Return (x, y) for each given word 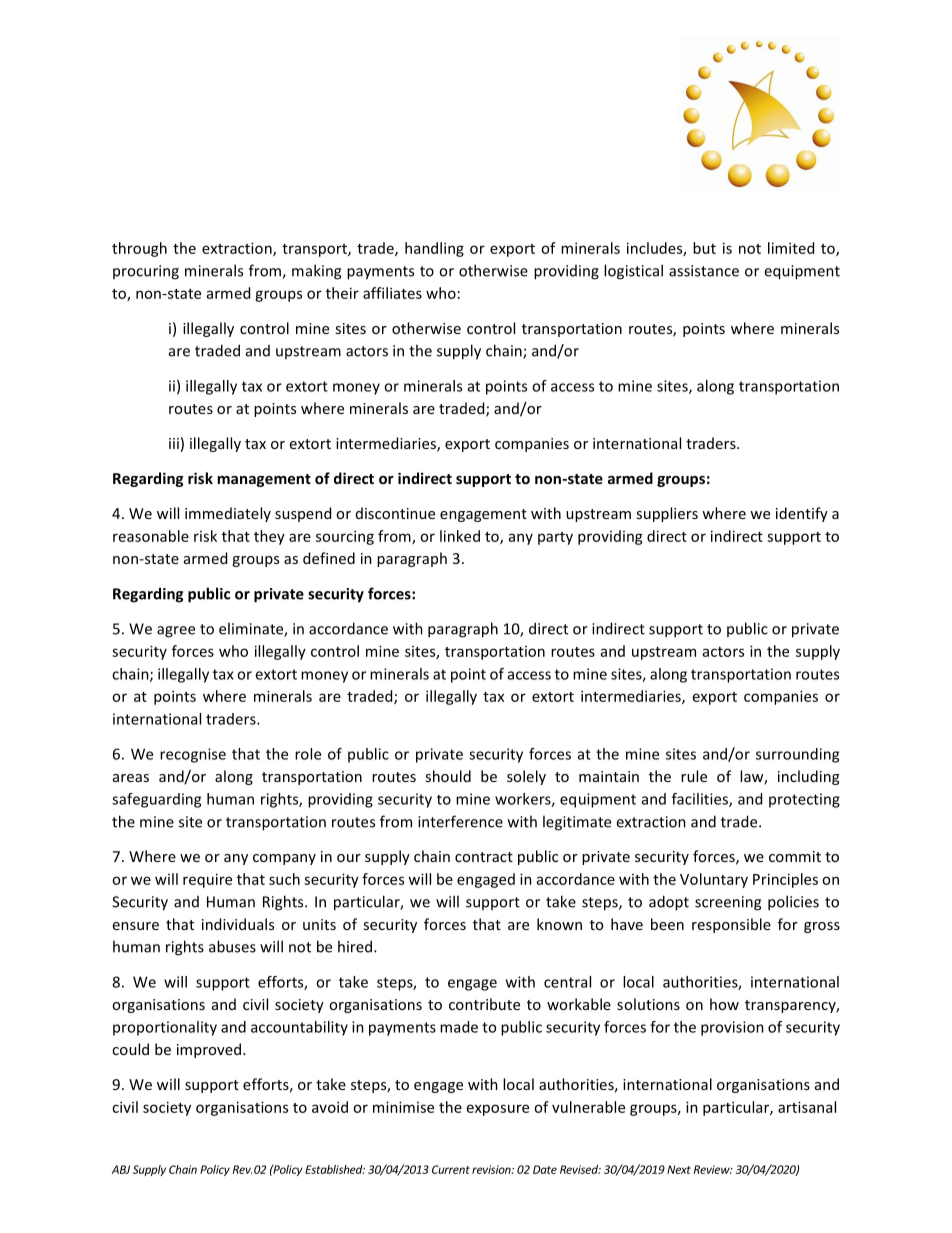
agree (176, 632)
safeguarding (156, 800)
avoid (330, 1107)
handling (434, 249)
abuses (232, 946)
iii (174, 443)
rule (694, 776)
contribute (484, 1004)
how (724, 1004)
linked (460, 536)
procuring (146, 272)
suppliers (667, 514)
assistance (704, 271)
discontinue (395, 513)
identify (802, 514)
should (448, 776)
